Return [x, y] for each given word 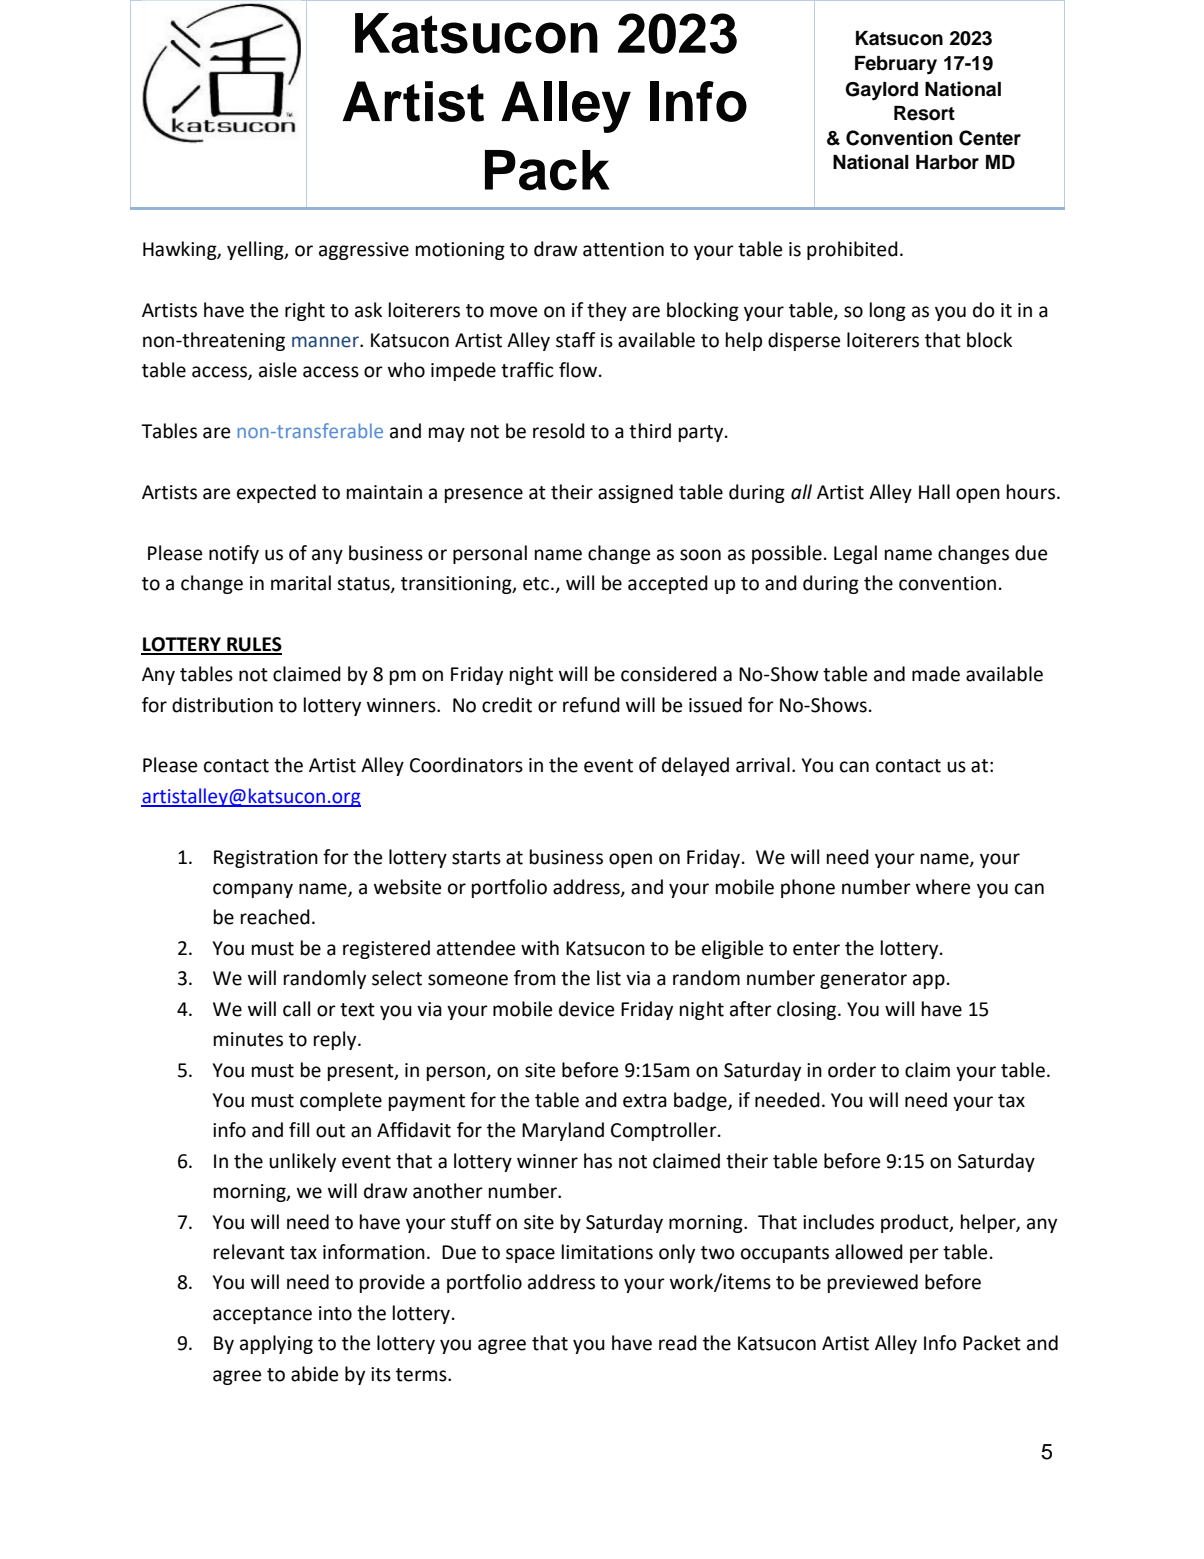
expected [276, 493]
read [678, 1343]
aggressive [364, 251]
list [609, 978]
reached [275, 917]
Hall [934, 492]
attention [623, 249]
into [335, 1313]
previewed [873, 1283]
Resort [924, 113]
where [943, 887]
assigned [635, 493]
